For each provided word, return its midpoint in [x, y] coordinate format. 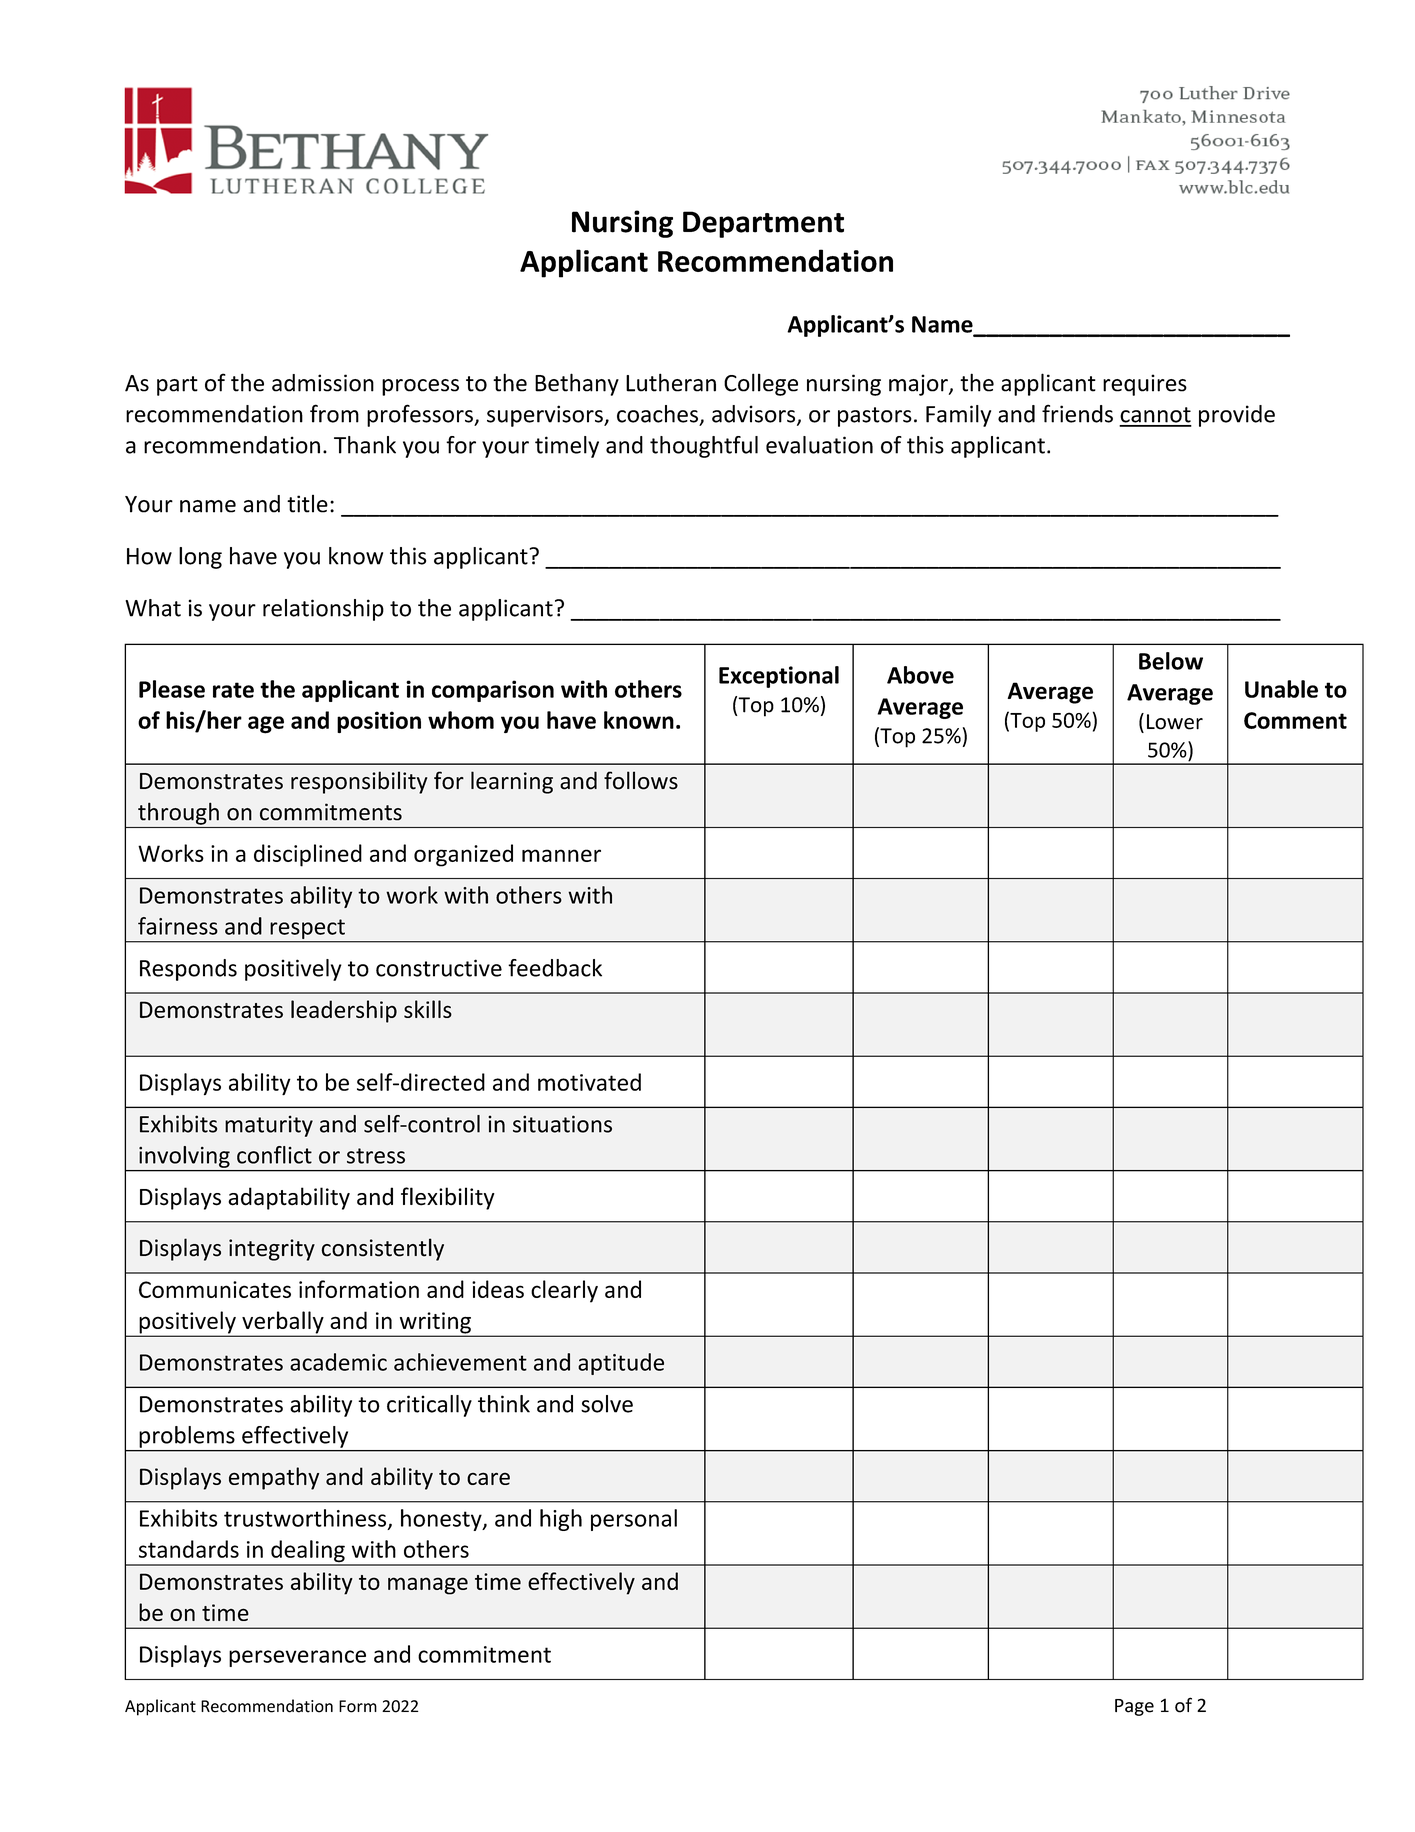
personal [634, 1520]
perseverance [297, 1658]
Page [1134, 1707]
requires [1145, 385]
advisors [755, 415]
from [334, 413]
